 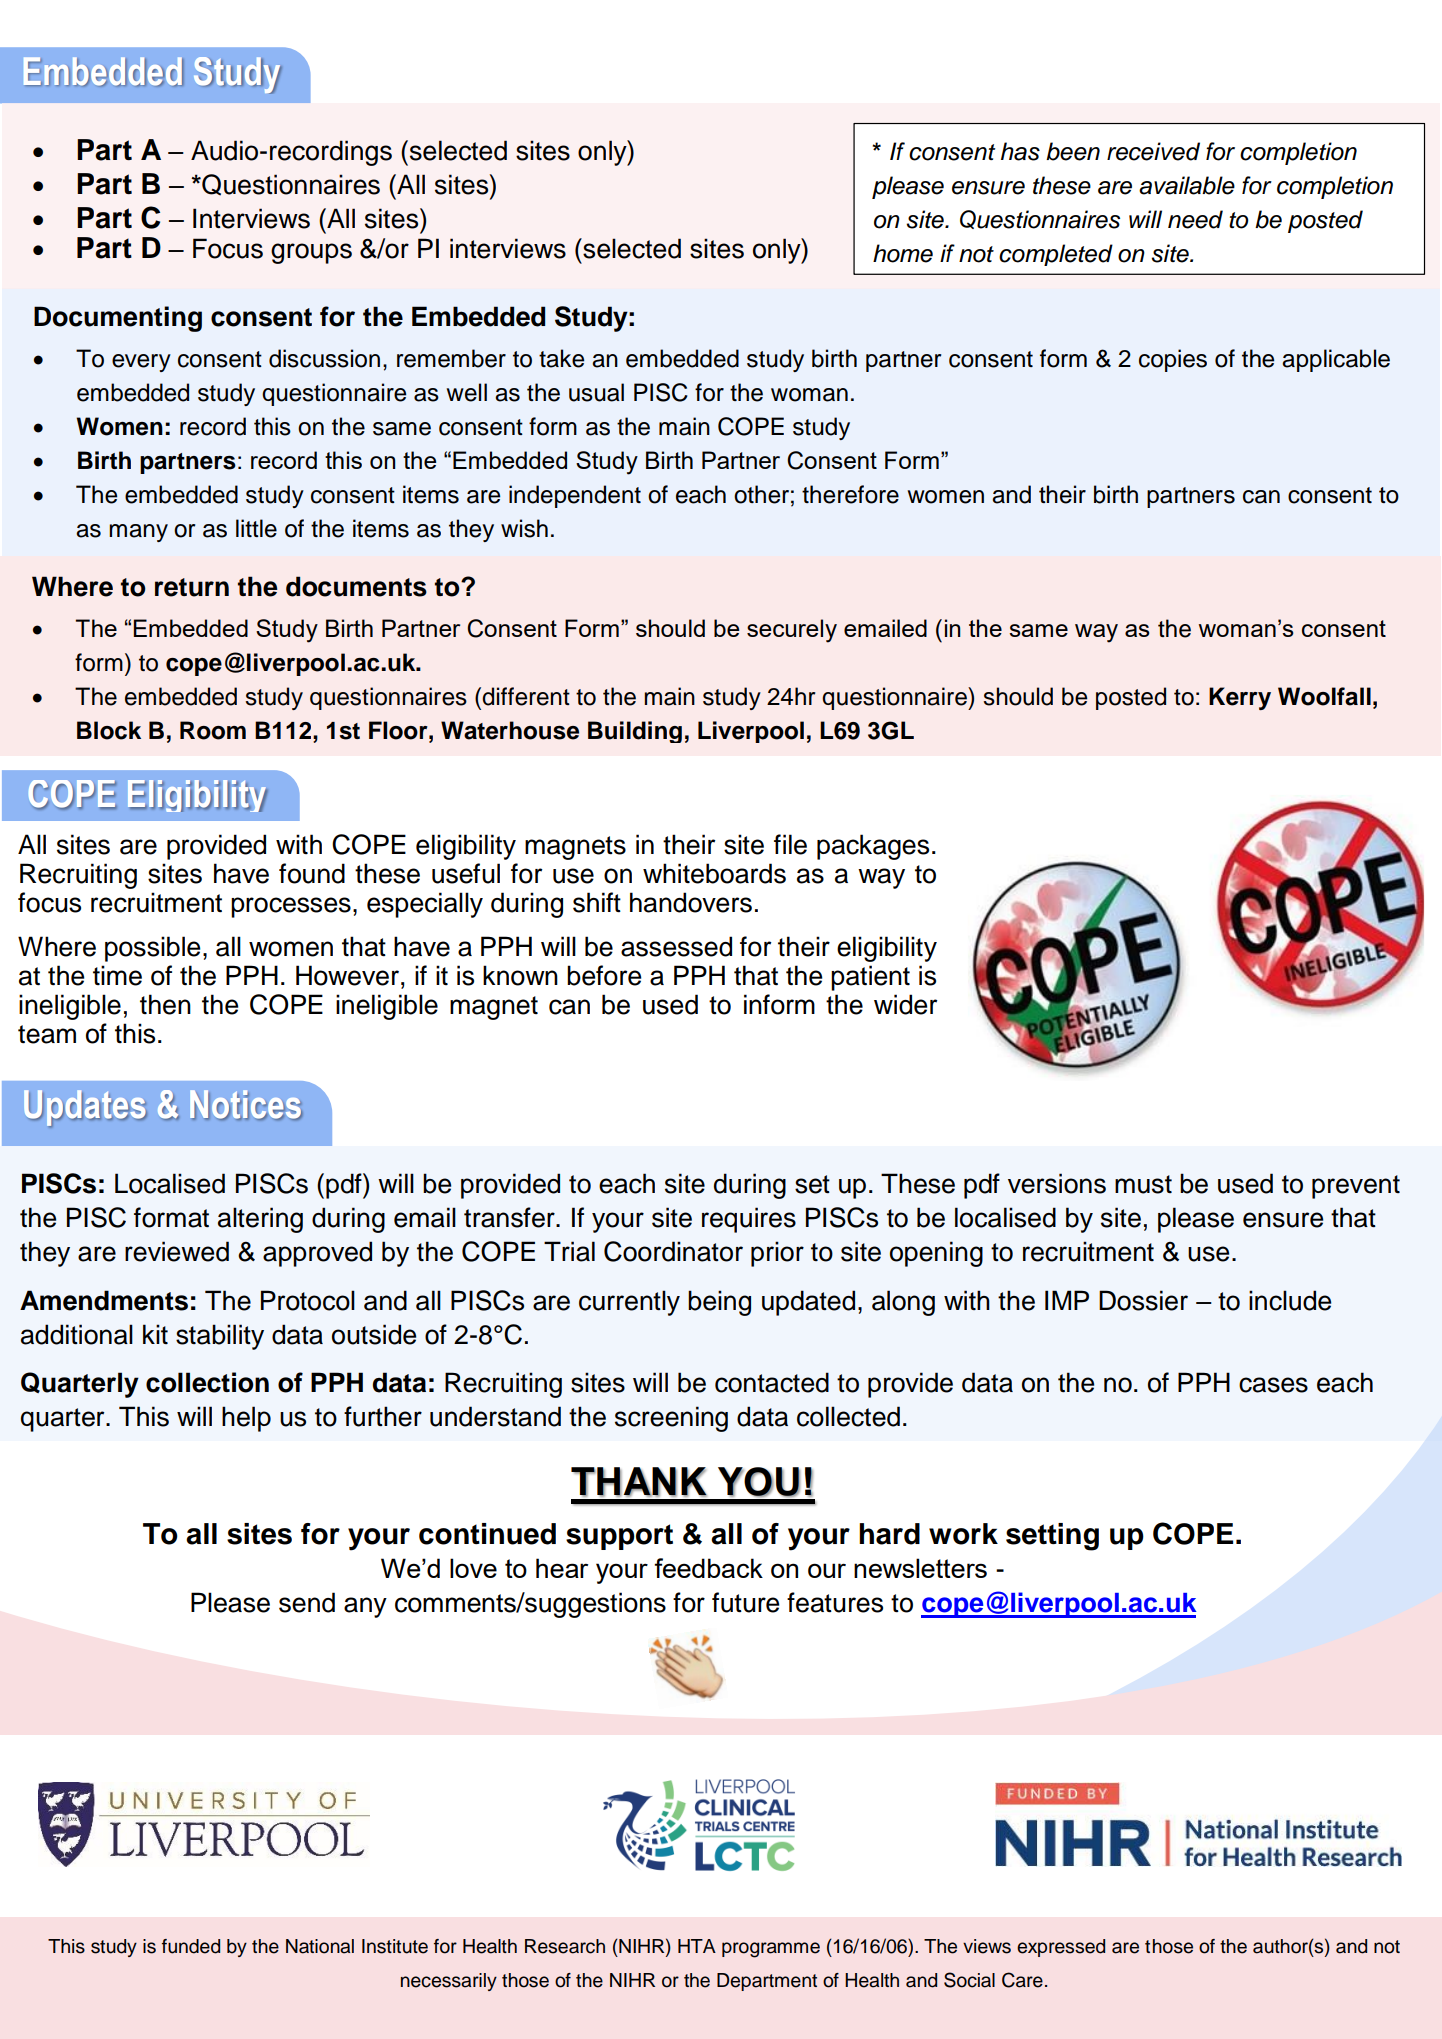 I want to click on Kerry, so click(x=1240, y=698).
